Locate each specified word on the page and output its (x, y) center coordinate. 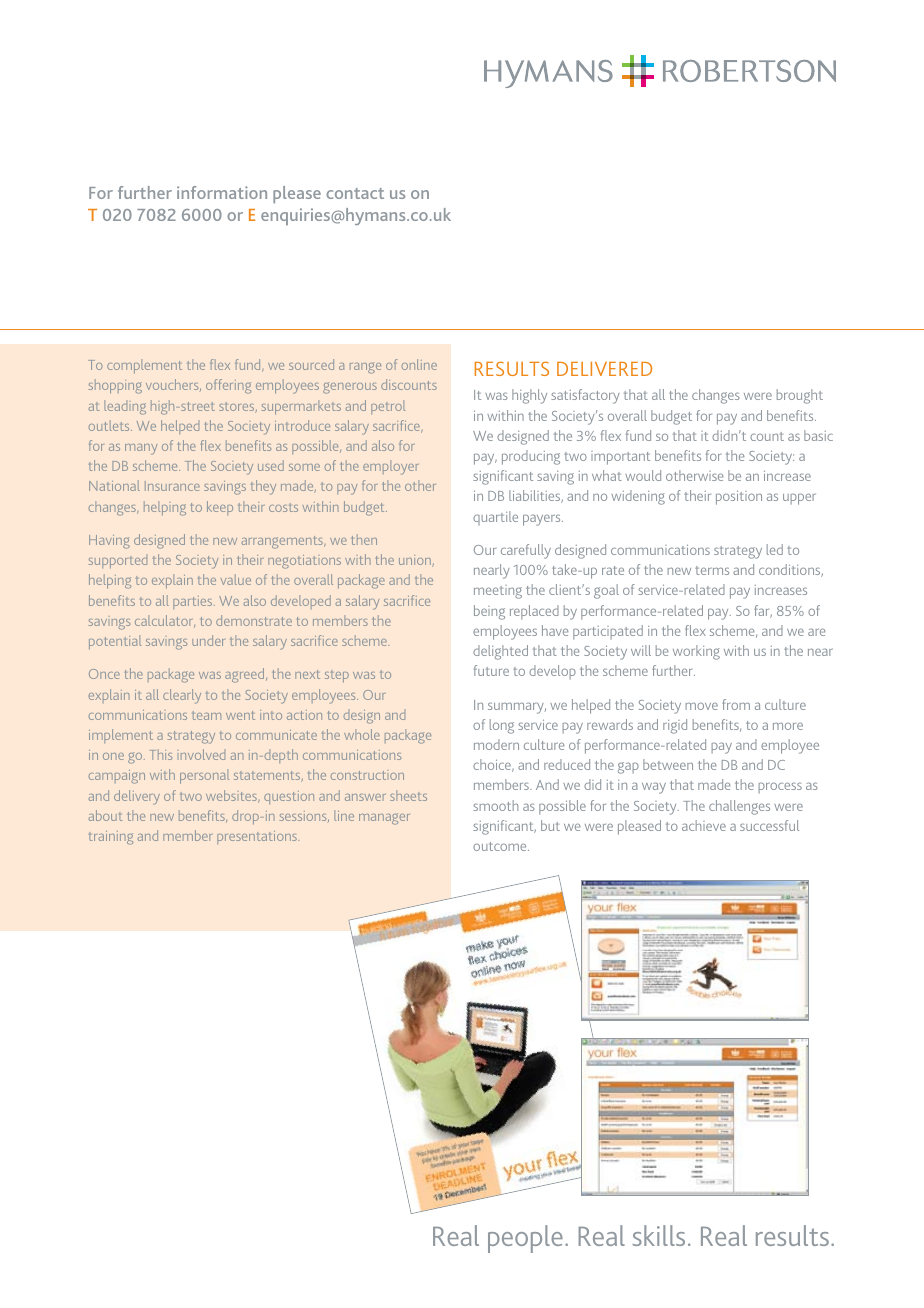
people (525, 1239)
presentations (258, 837)
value (236, 579)
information (222, 192)
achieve (704, 825)
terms (712, 570)
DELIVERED (604, 369)
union (416, 561)
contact (355, 193)
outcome (501, 846)
